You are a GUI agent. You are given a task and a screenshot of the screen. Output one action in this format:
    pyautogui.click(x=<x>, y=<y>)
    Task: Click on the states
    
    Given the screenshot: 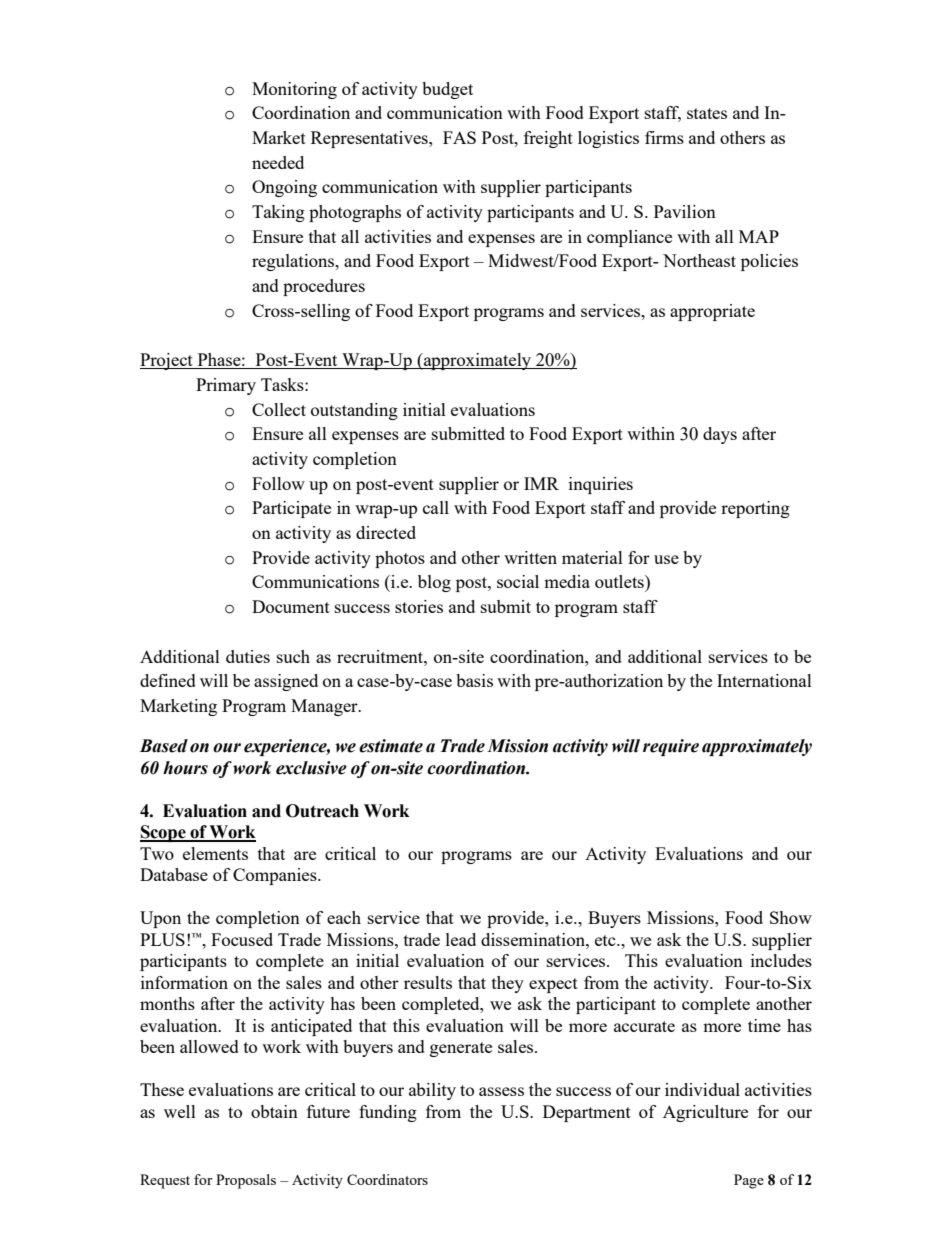 What is the action you would take?
    pyautogui.click(x=707, y=113)
